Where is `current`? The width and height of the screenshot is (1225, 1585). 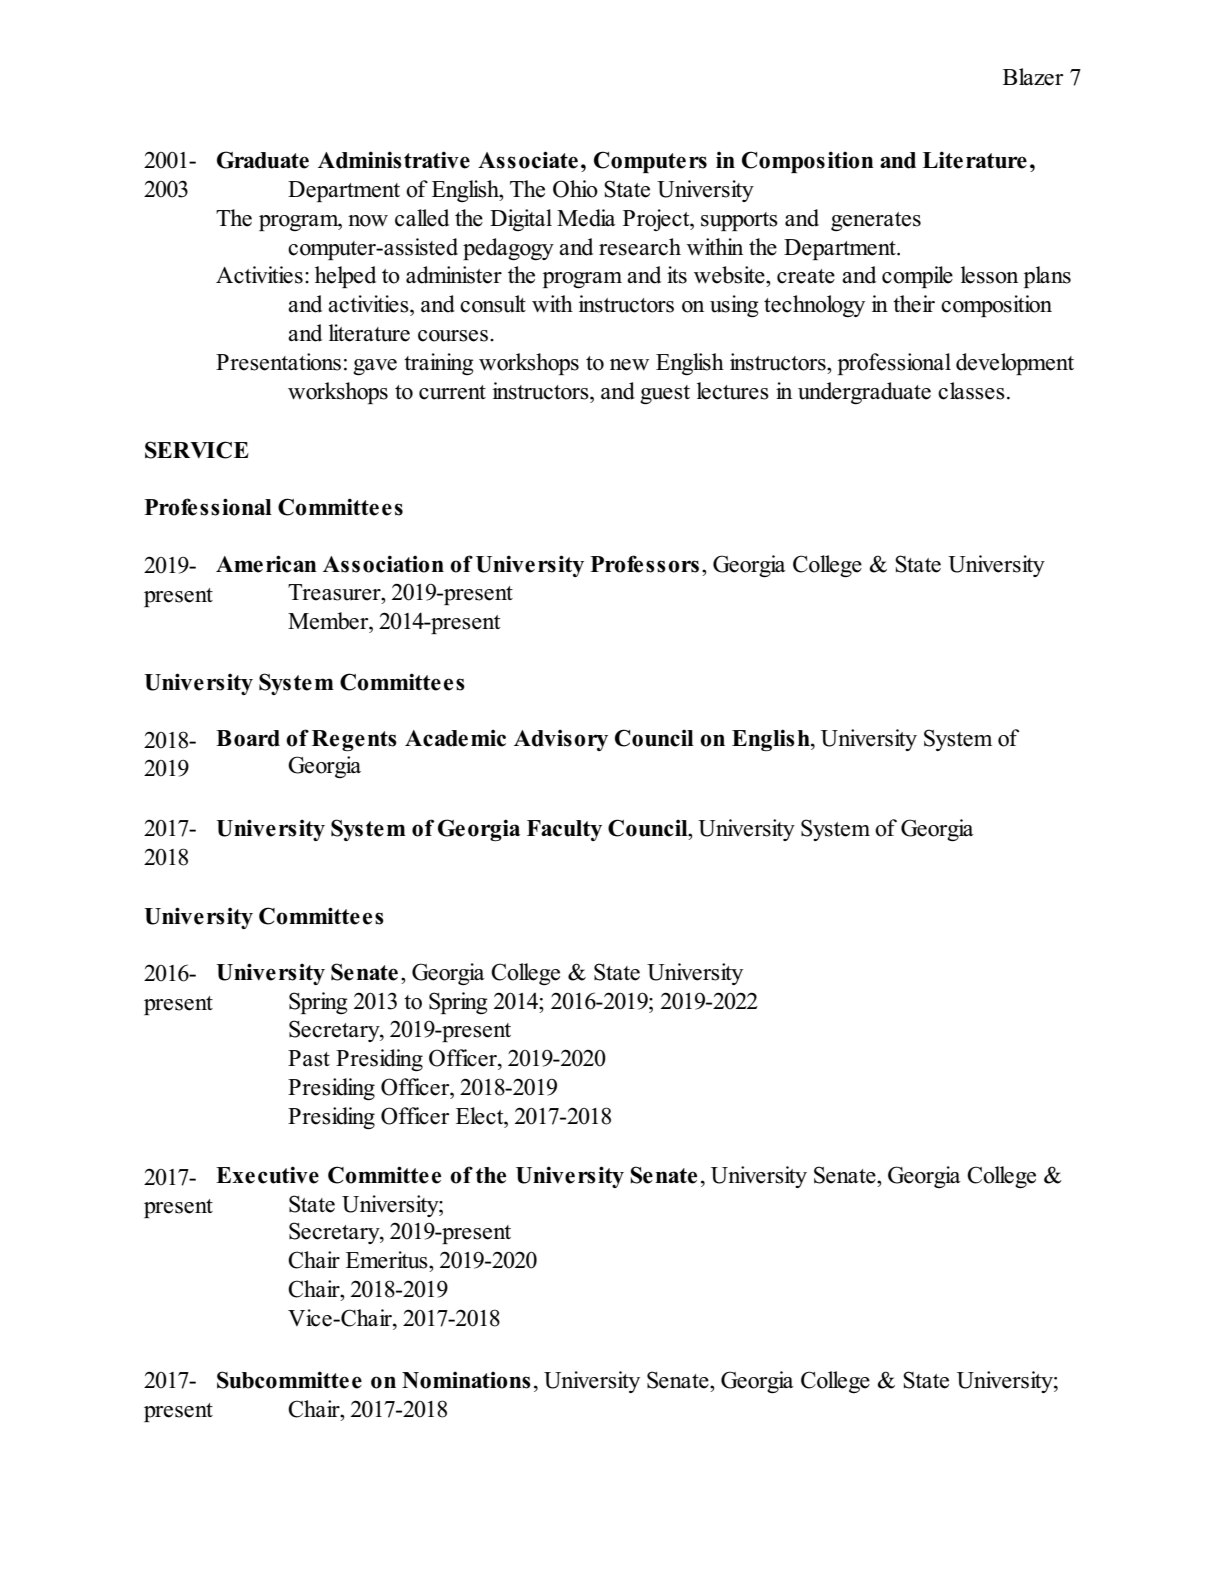
current is located at coordinates (452, 392).
